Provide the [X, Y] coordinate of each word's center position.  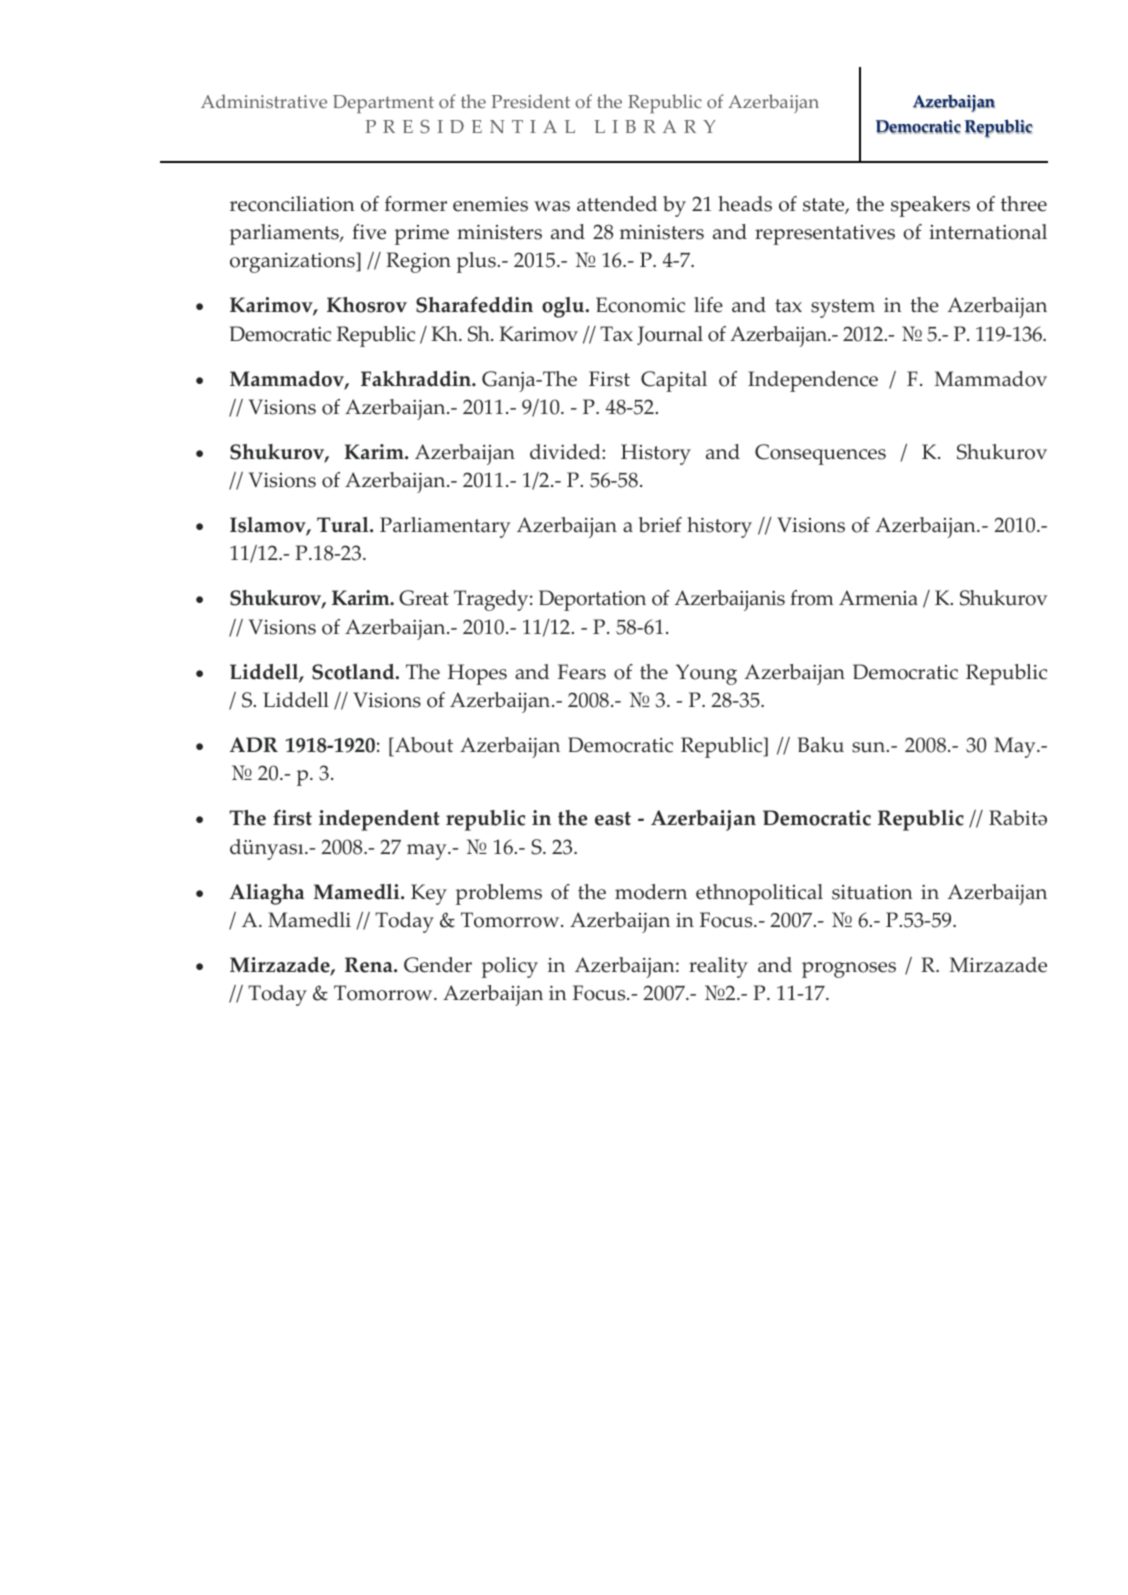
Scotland [354, 672]
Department [383, 104]
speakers [930, 206]
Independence [813, 381]
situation [872, 892]
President [530, 101]
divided [566, 452]
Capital [674, 381]
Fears [582, 672]
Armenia [878, 598]
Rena [370, 965]
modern [651, 892]
